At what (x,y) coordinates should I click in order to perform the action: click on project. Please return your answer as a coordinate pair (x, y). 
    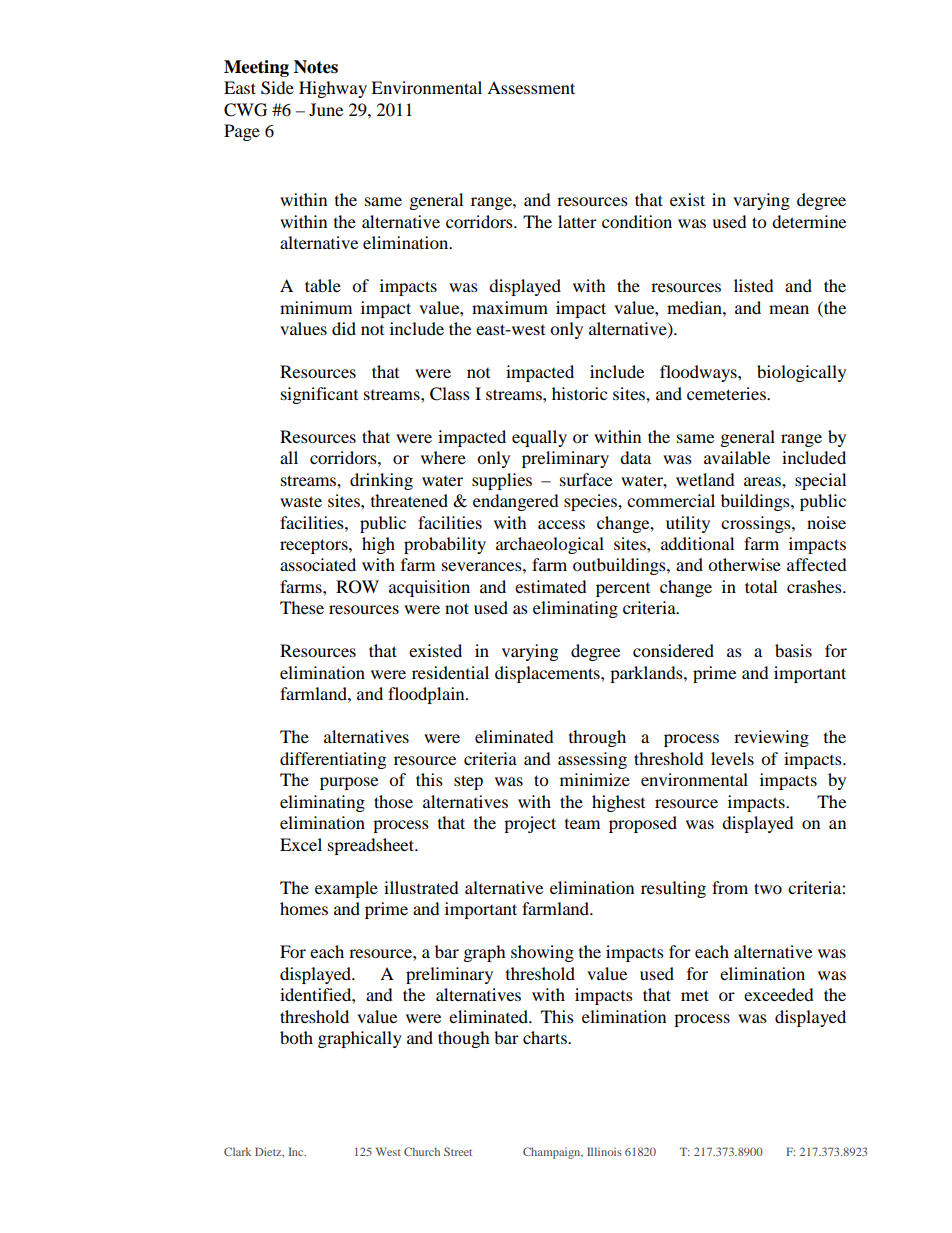
    Looking at the image, I should click on (530, 824).
